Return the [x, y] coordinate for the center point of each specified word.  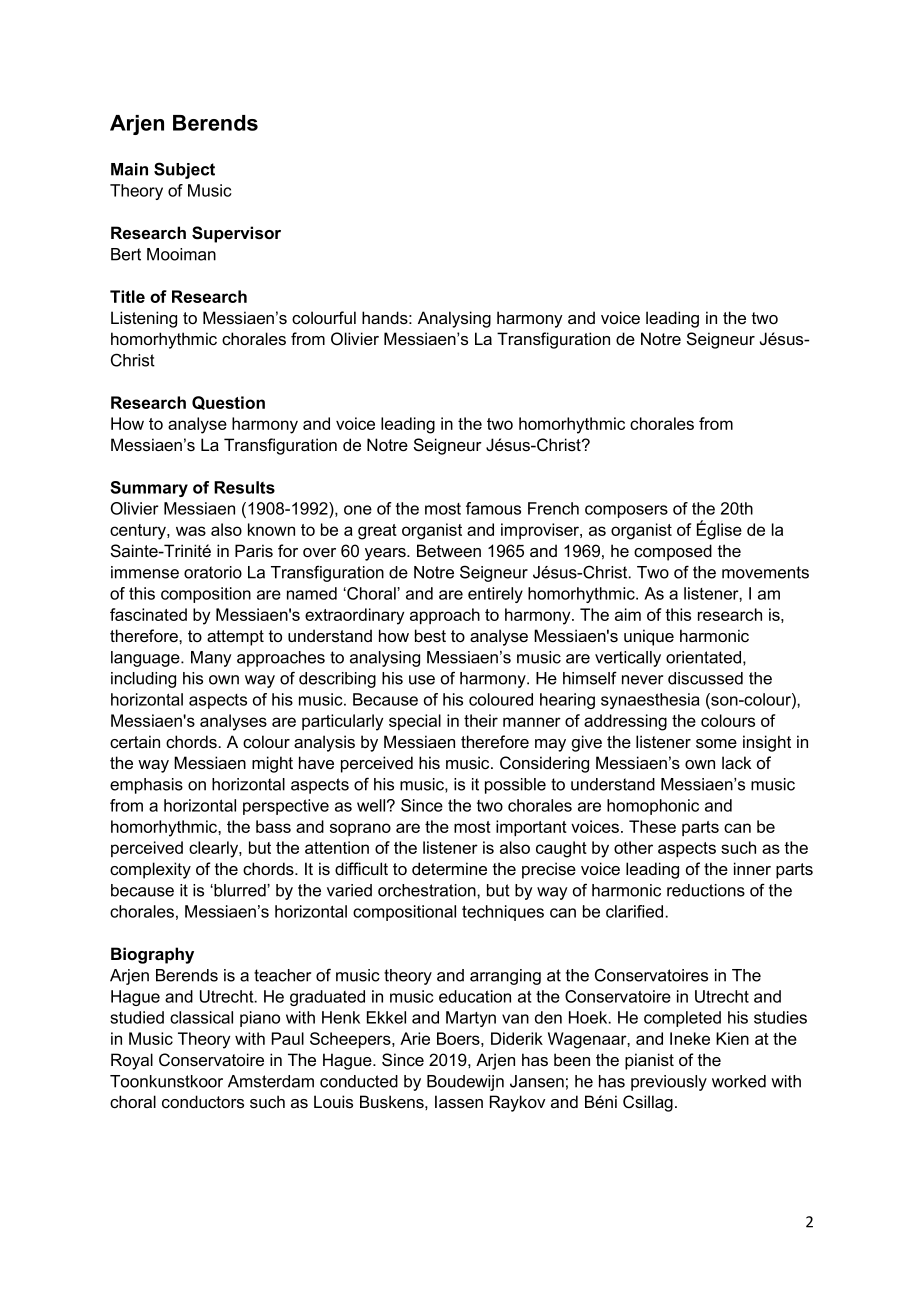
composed [673, 552]
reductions [706, 890]
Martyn [471, 1019]
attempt [235, 638]
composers [626, 511]
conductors [203, 1102]
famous [493, 508]
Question [228, 403]
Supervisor [236, 234]
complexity [150, 870]
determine [449, 869]
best [430, 635]
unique [649, 637]
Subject [184, 170]
